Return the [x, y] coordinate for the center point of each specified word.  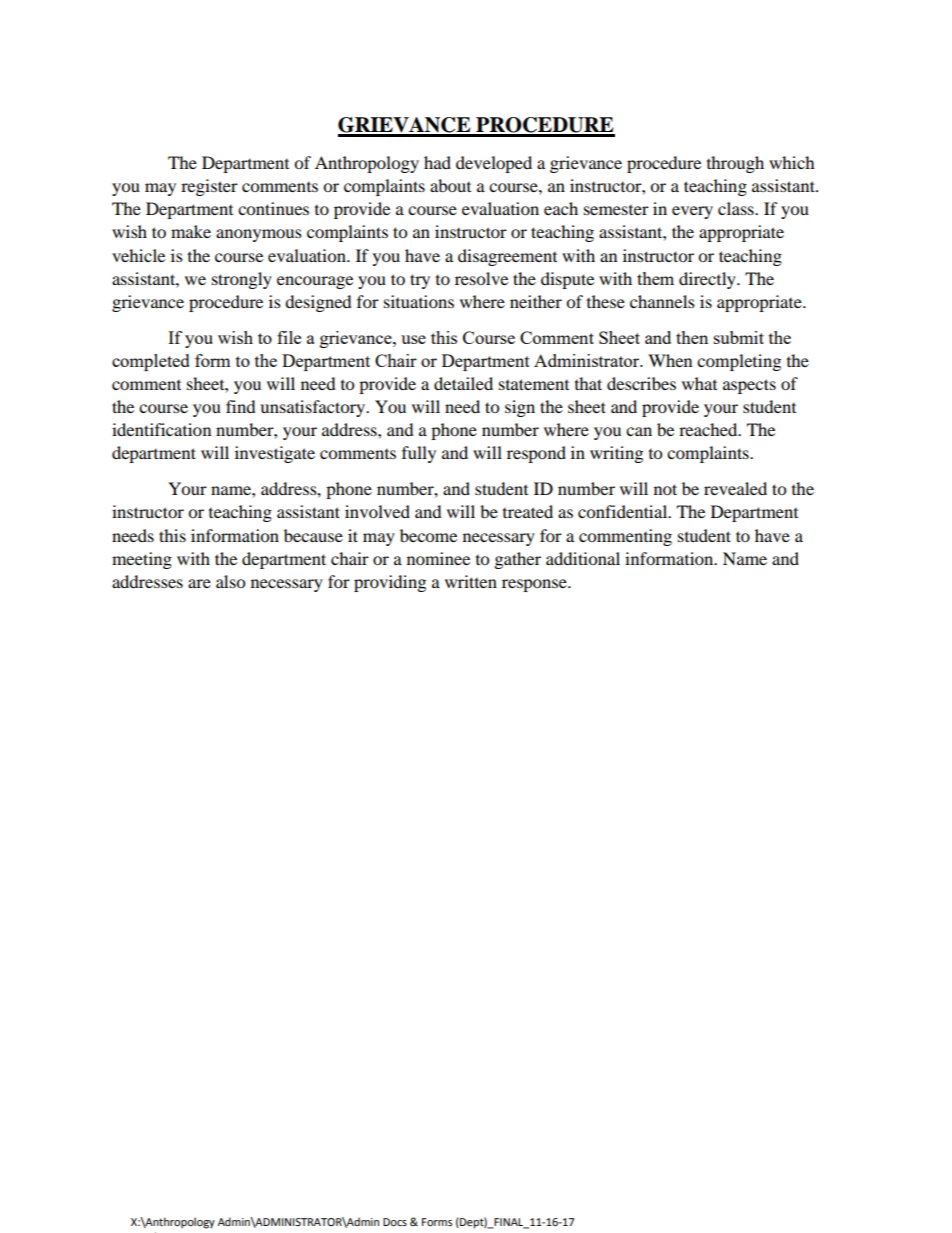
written [471, 581]
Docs [395, 1222]
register [209, 187]
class [737, 208]
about [450, 185]
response [535, 585]
